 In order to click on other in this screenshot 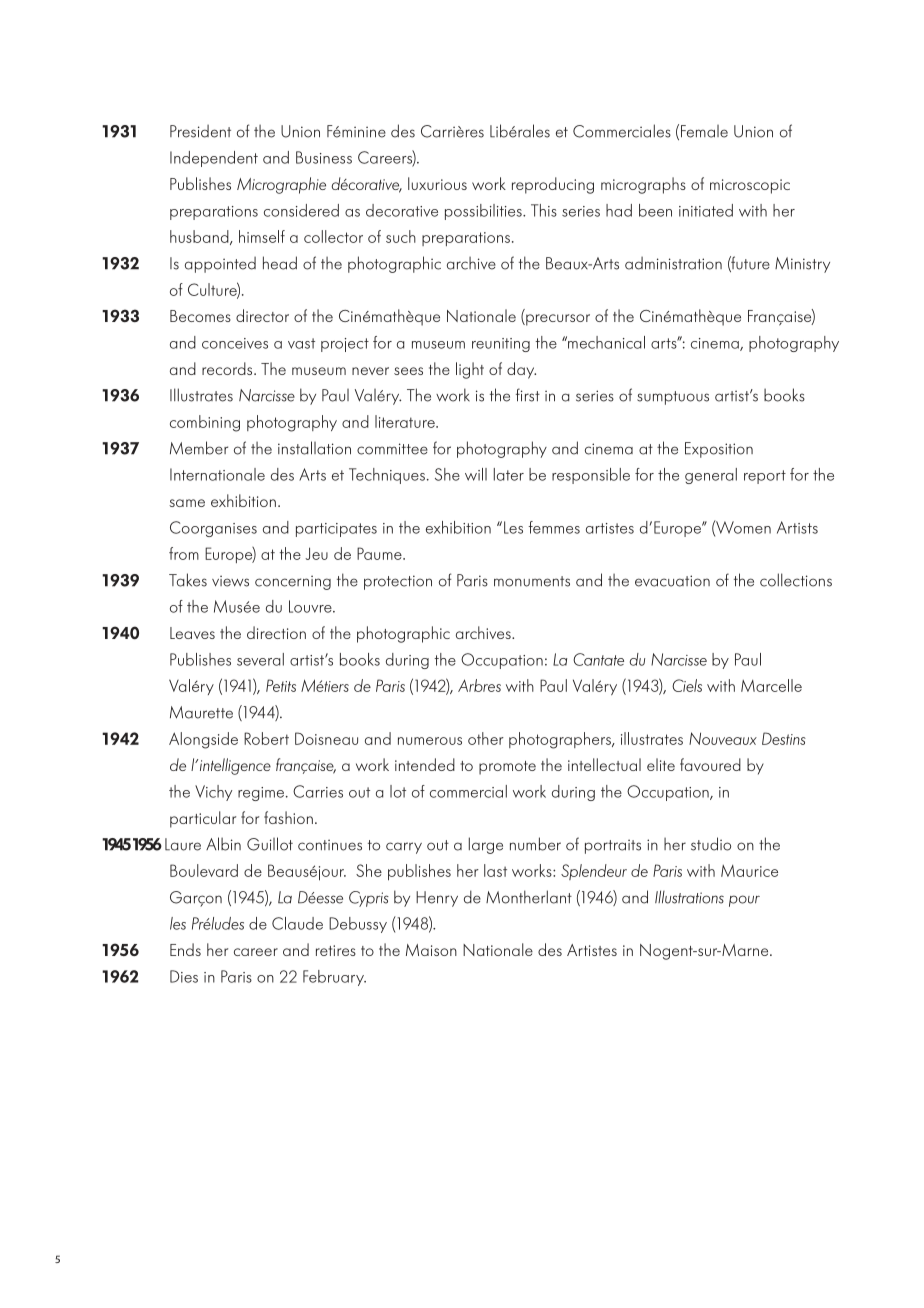, I will do `click(486, 738)`.
